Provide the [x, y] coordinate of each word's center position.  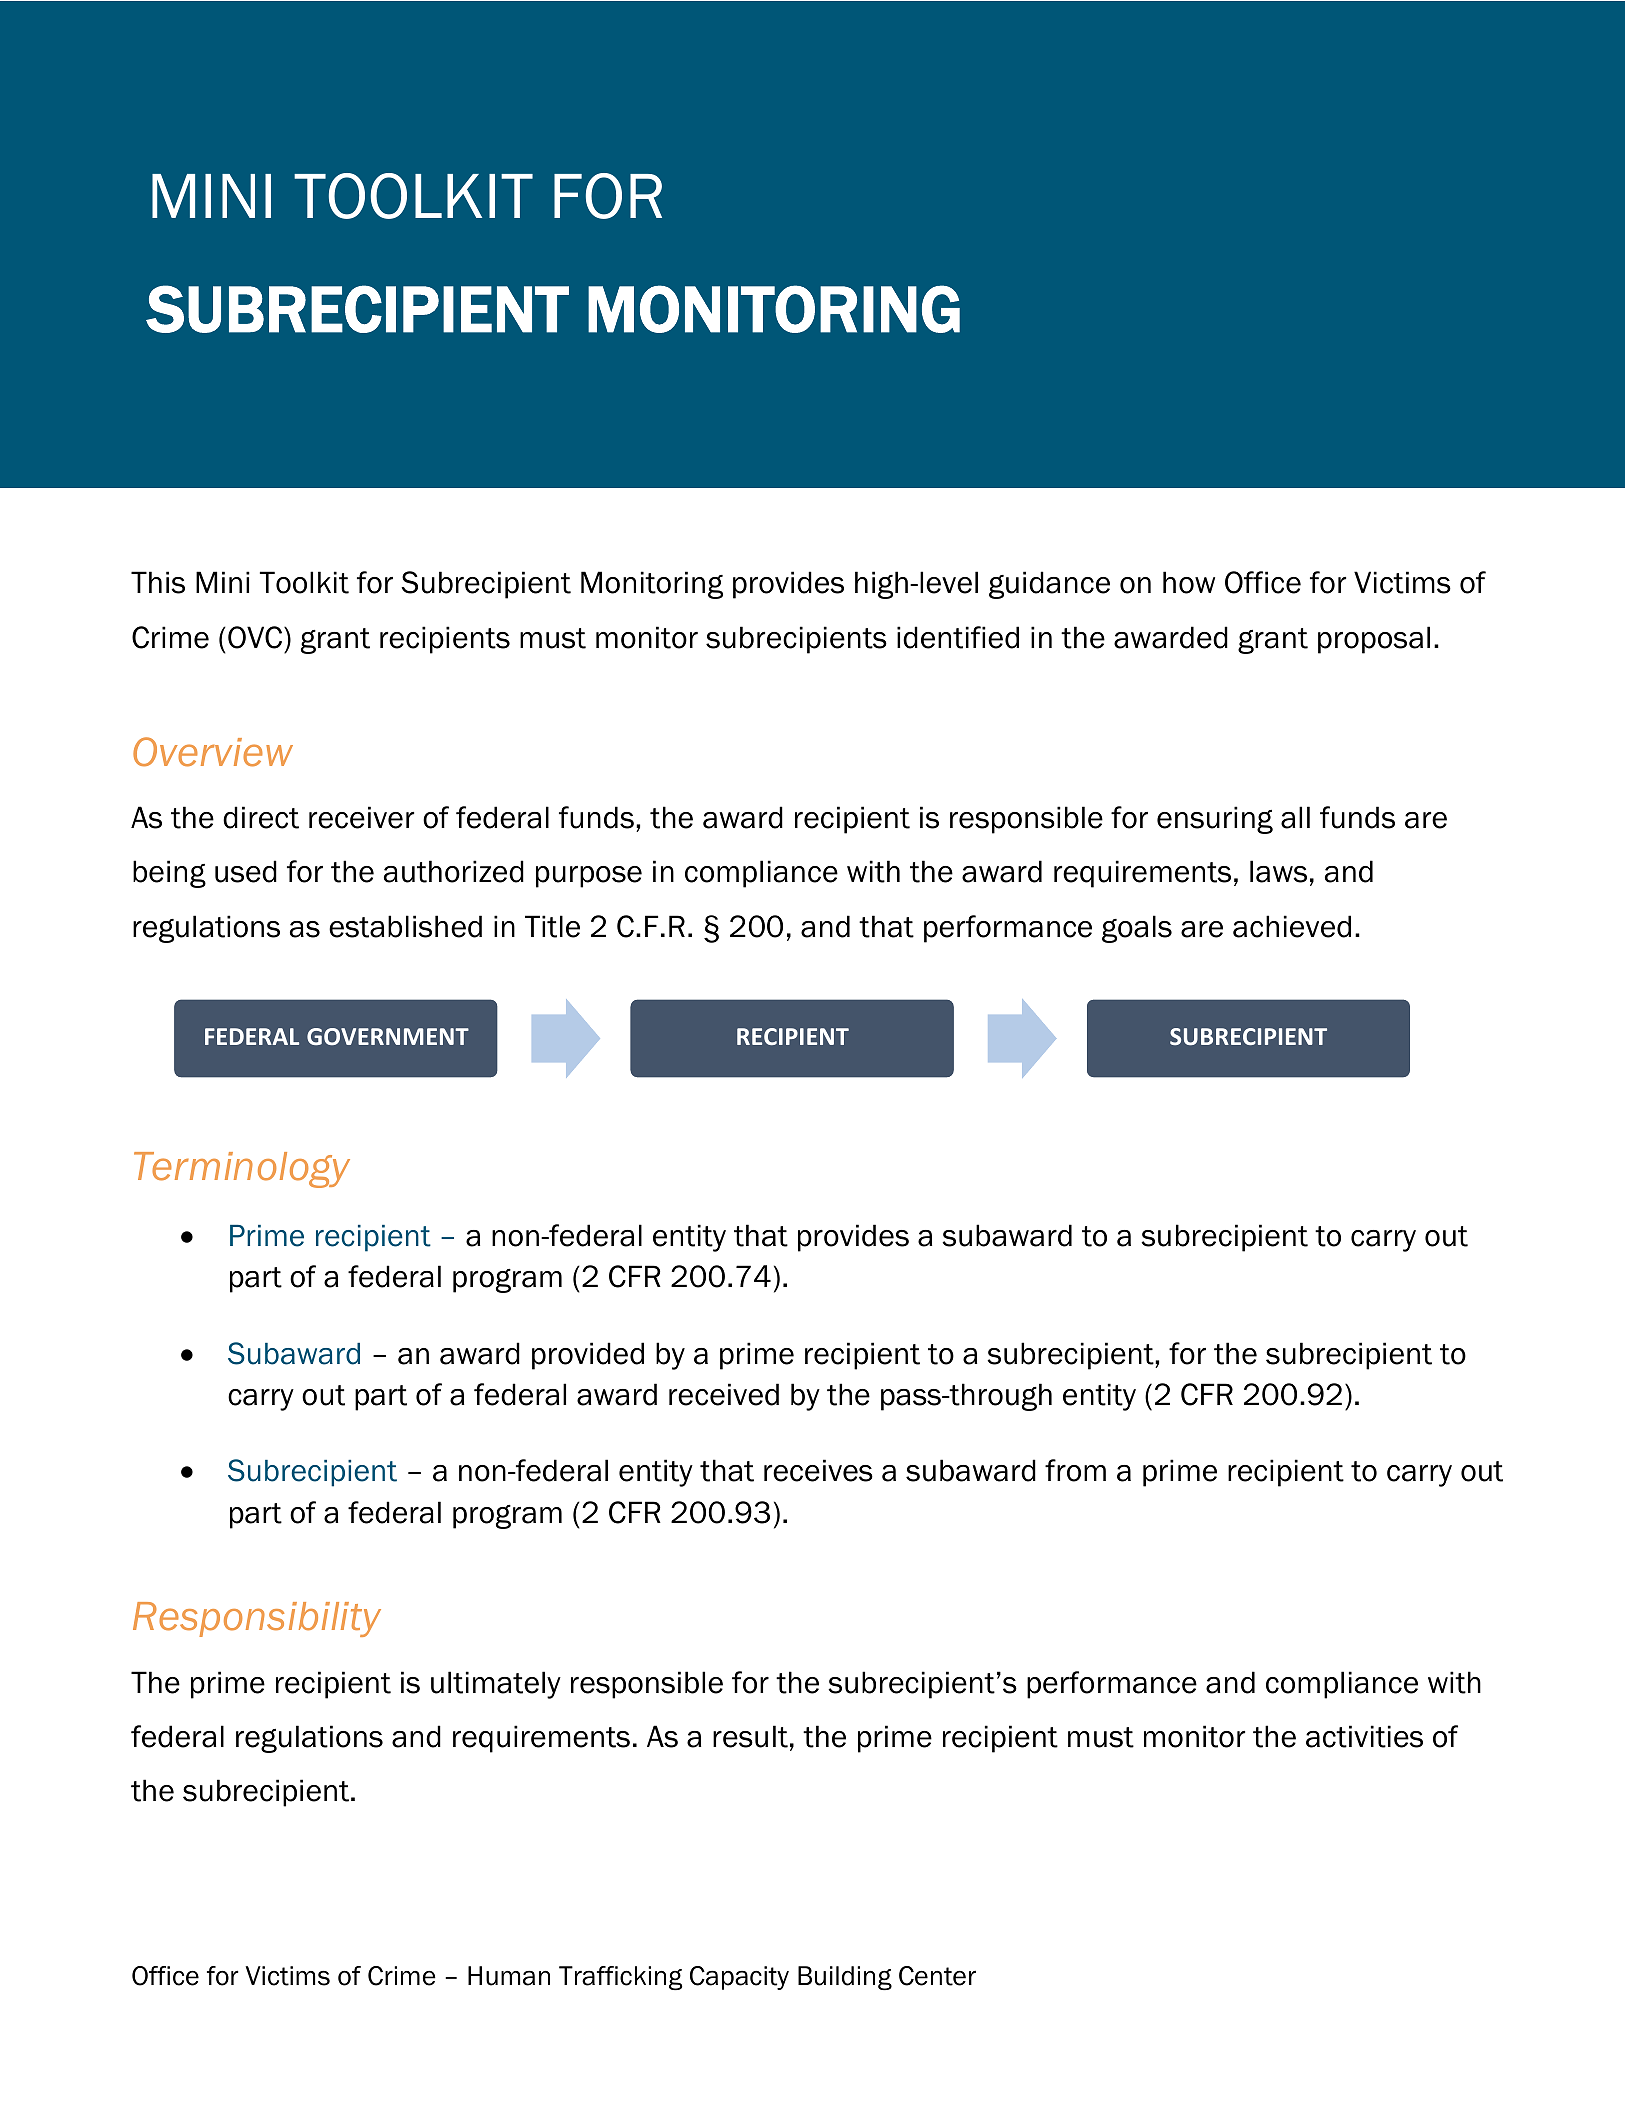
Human [509, 1976]
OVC [256, 637]
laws [1278, 871]
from [1075, 1470]
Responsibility [257, 1619]
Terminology [242, 1170]
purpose [589, 877]
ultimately [496, 1685]
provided [588, 1356]
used [246, 871]
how [1189, 582]
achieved [1292, 926]
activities [1364, 1736]
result [750, 1736]
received [724, 1394]
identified [958, 637]
